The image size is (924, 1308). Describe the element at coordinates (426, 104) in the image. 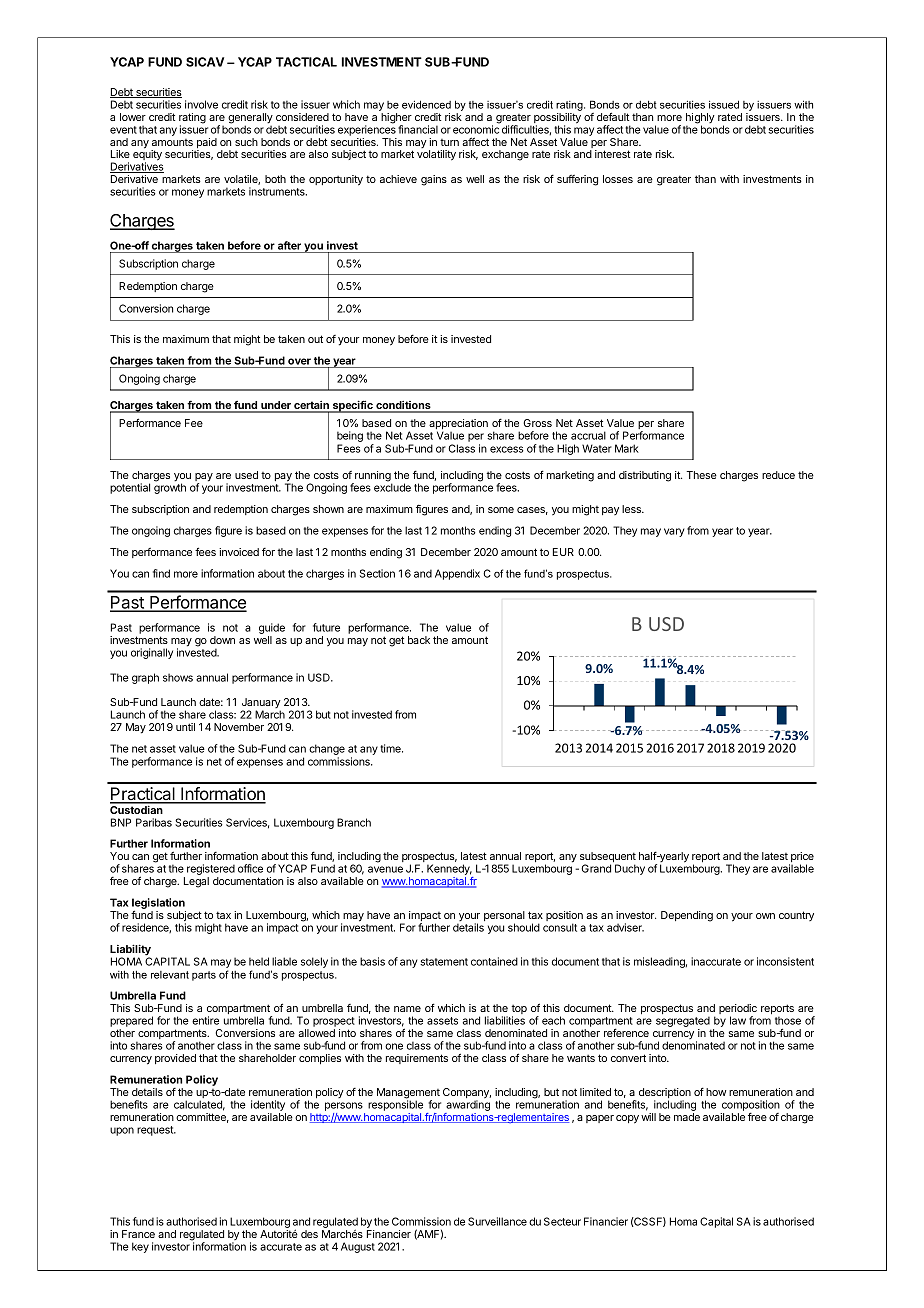

I see `evidenced` at that location.
